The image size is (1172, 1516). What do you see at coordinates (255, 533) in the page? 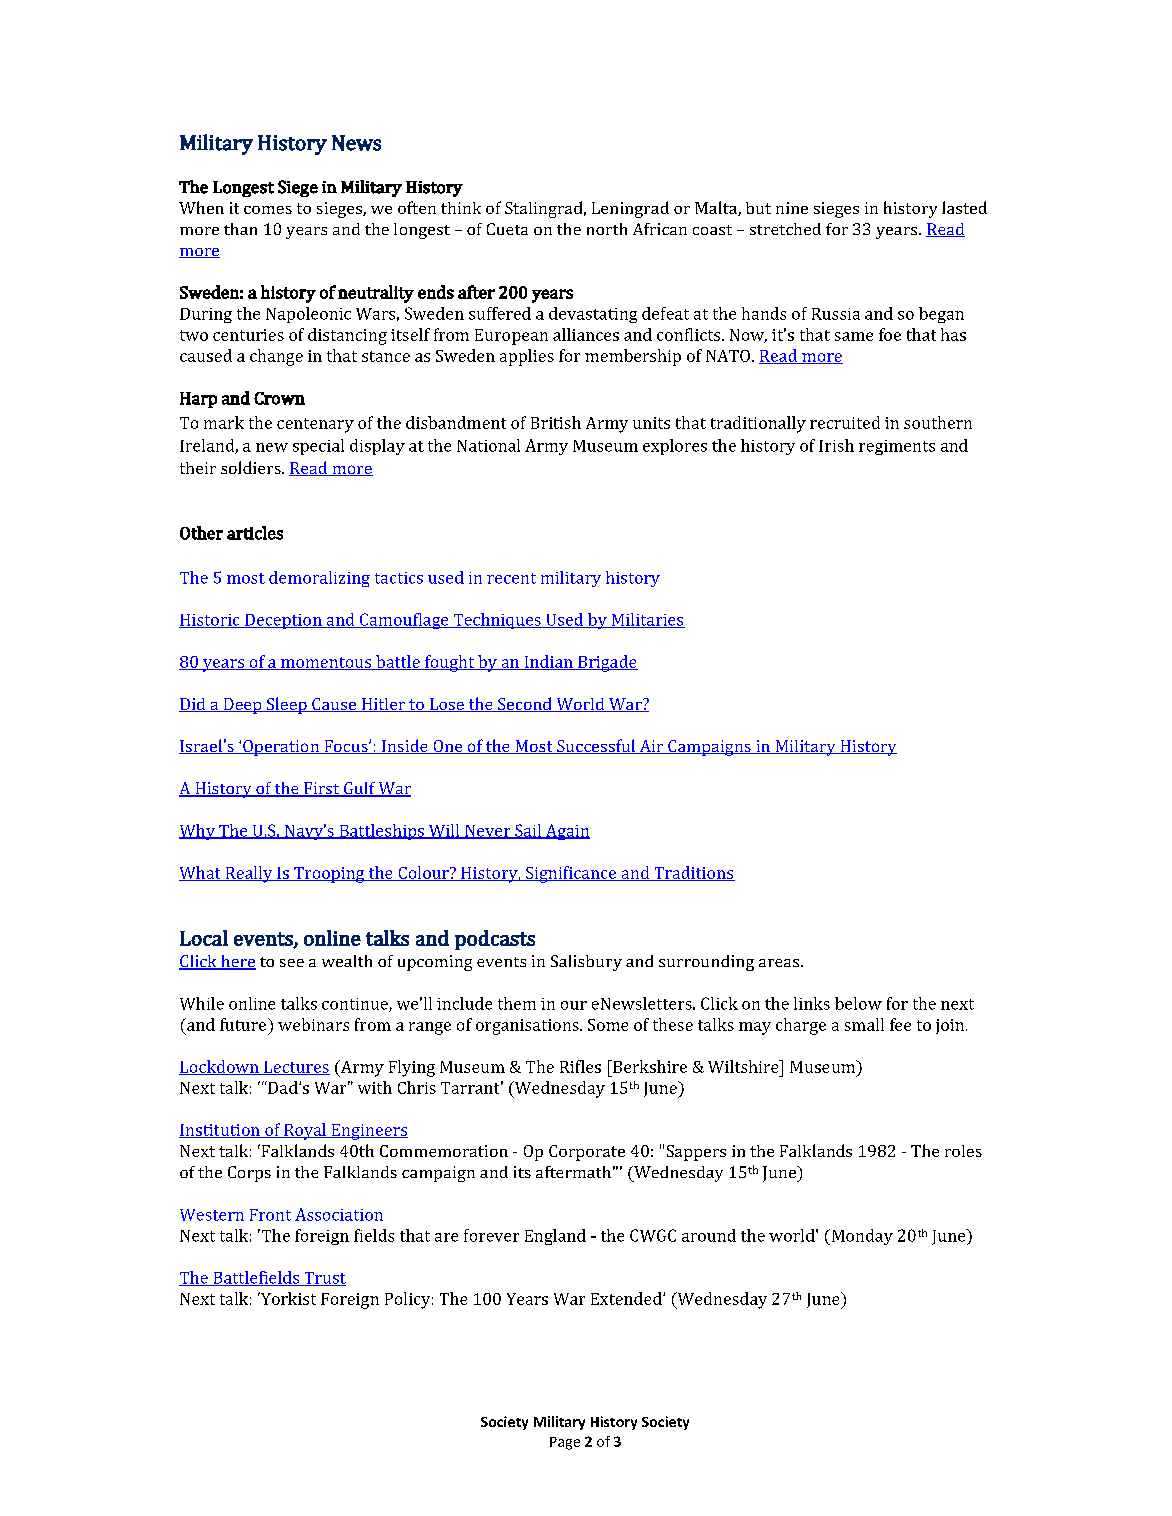
I see `articles` at bounding box center [255, 533].
